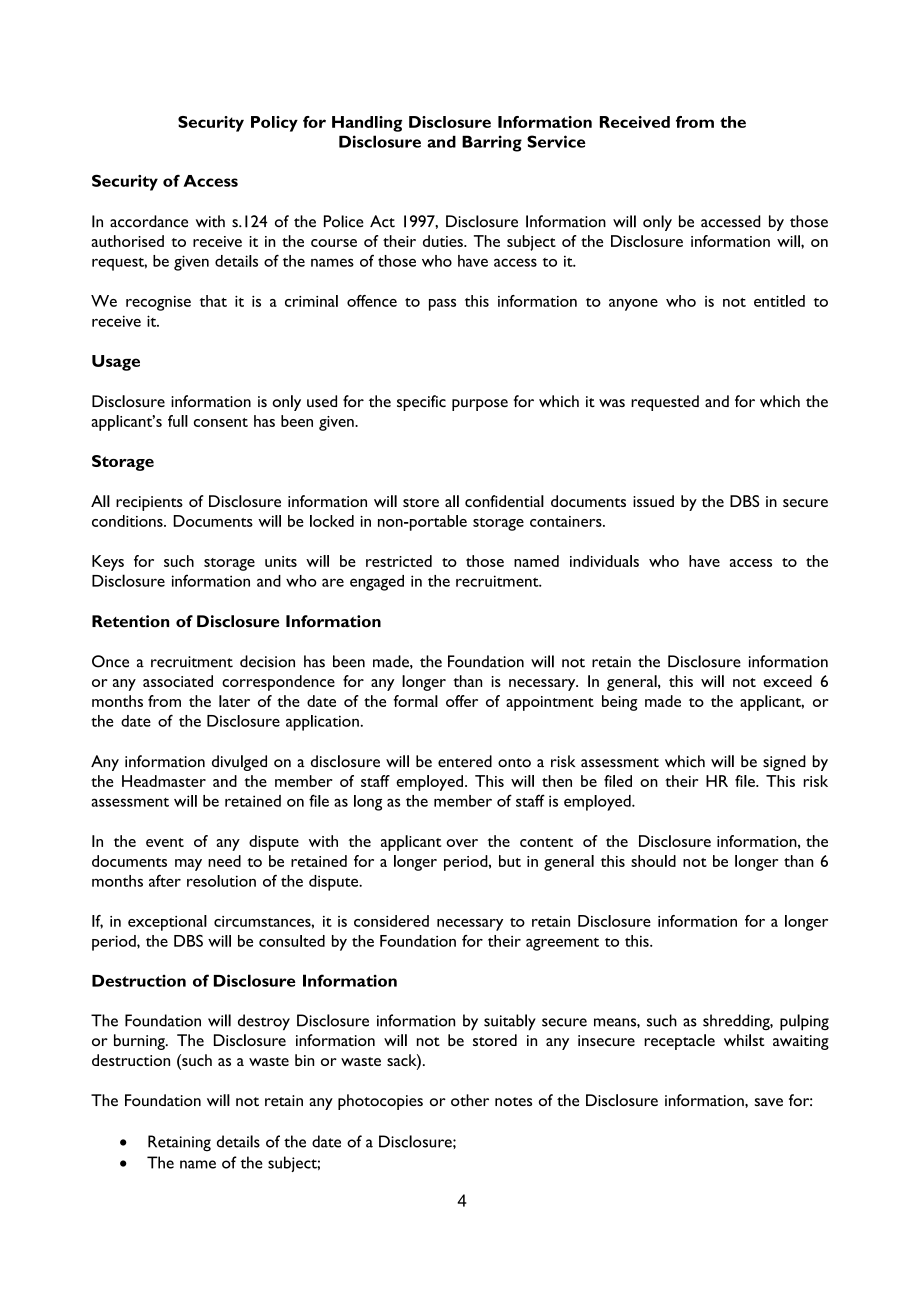 The image size is (924, 1308). I want to click on entered, so click(465, 761).
